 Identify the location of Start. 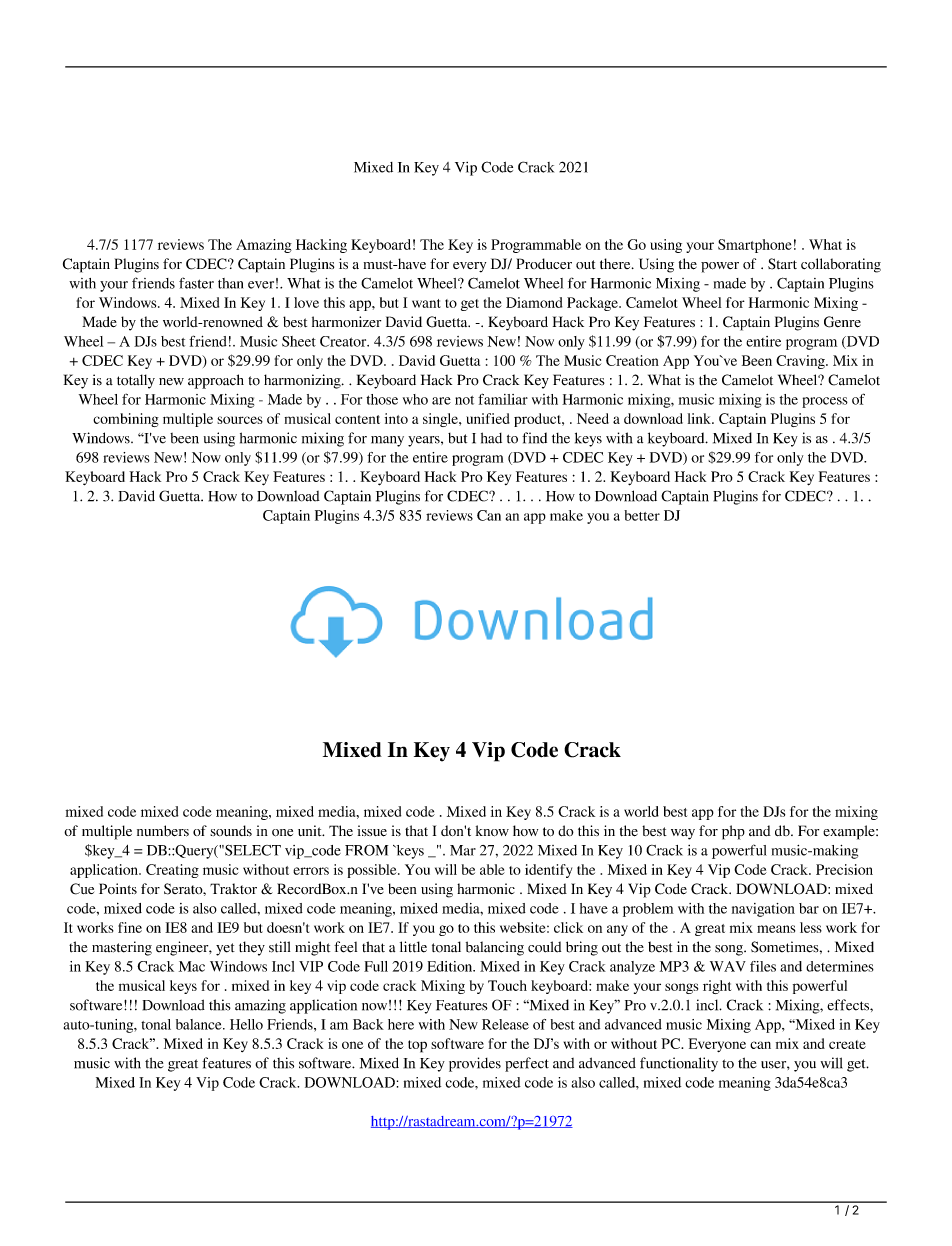
(782, 264).
